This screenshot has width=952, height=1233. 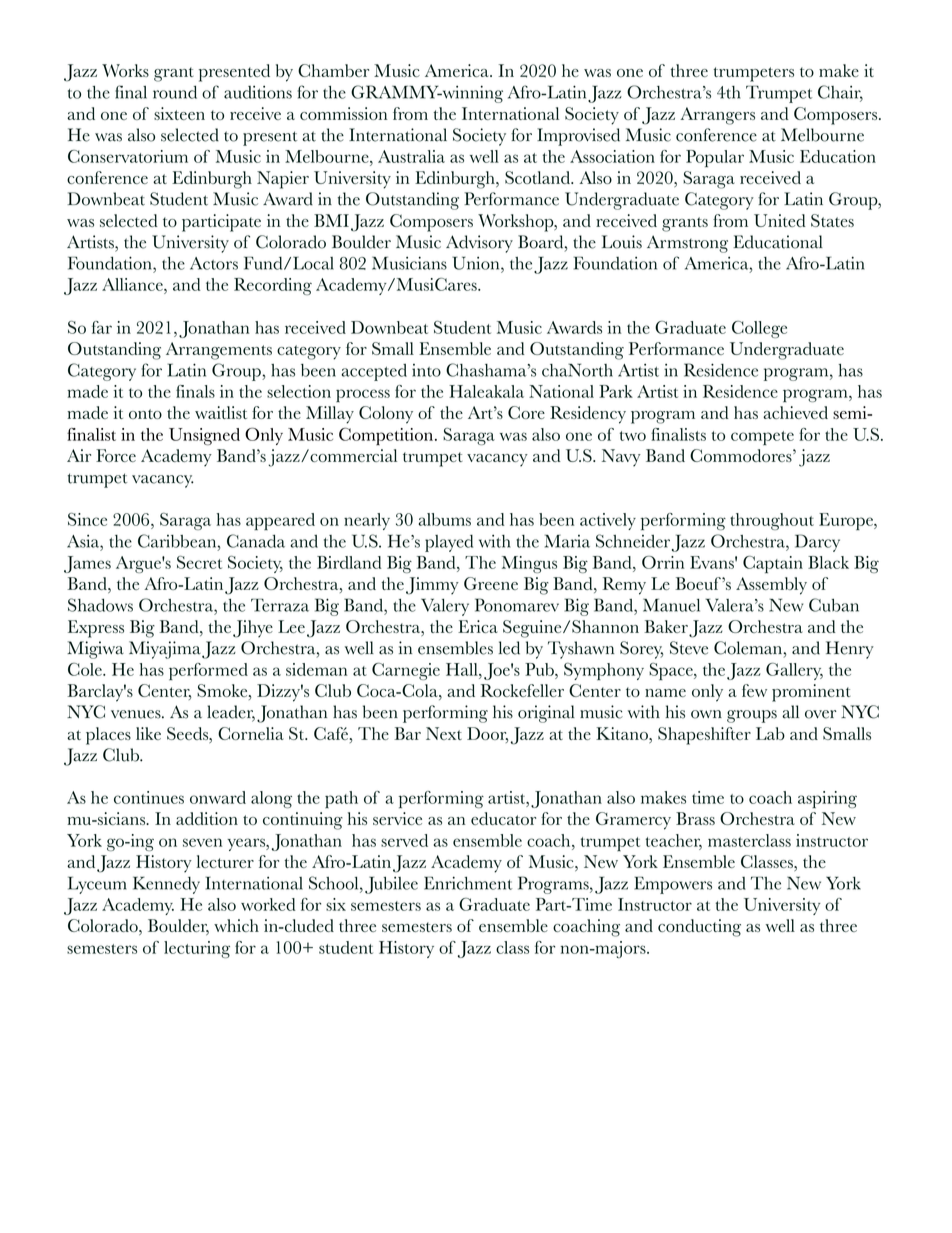 What do you see at coordinates (488, 735) in the screenshot?
I see `Door` at bounding box center [488, 735].
